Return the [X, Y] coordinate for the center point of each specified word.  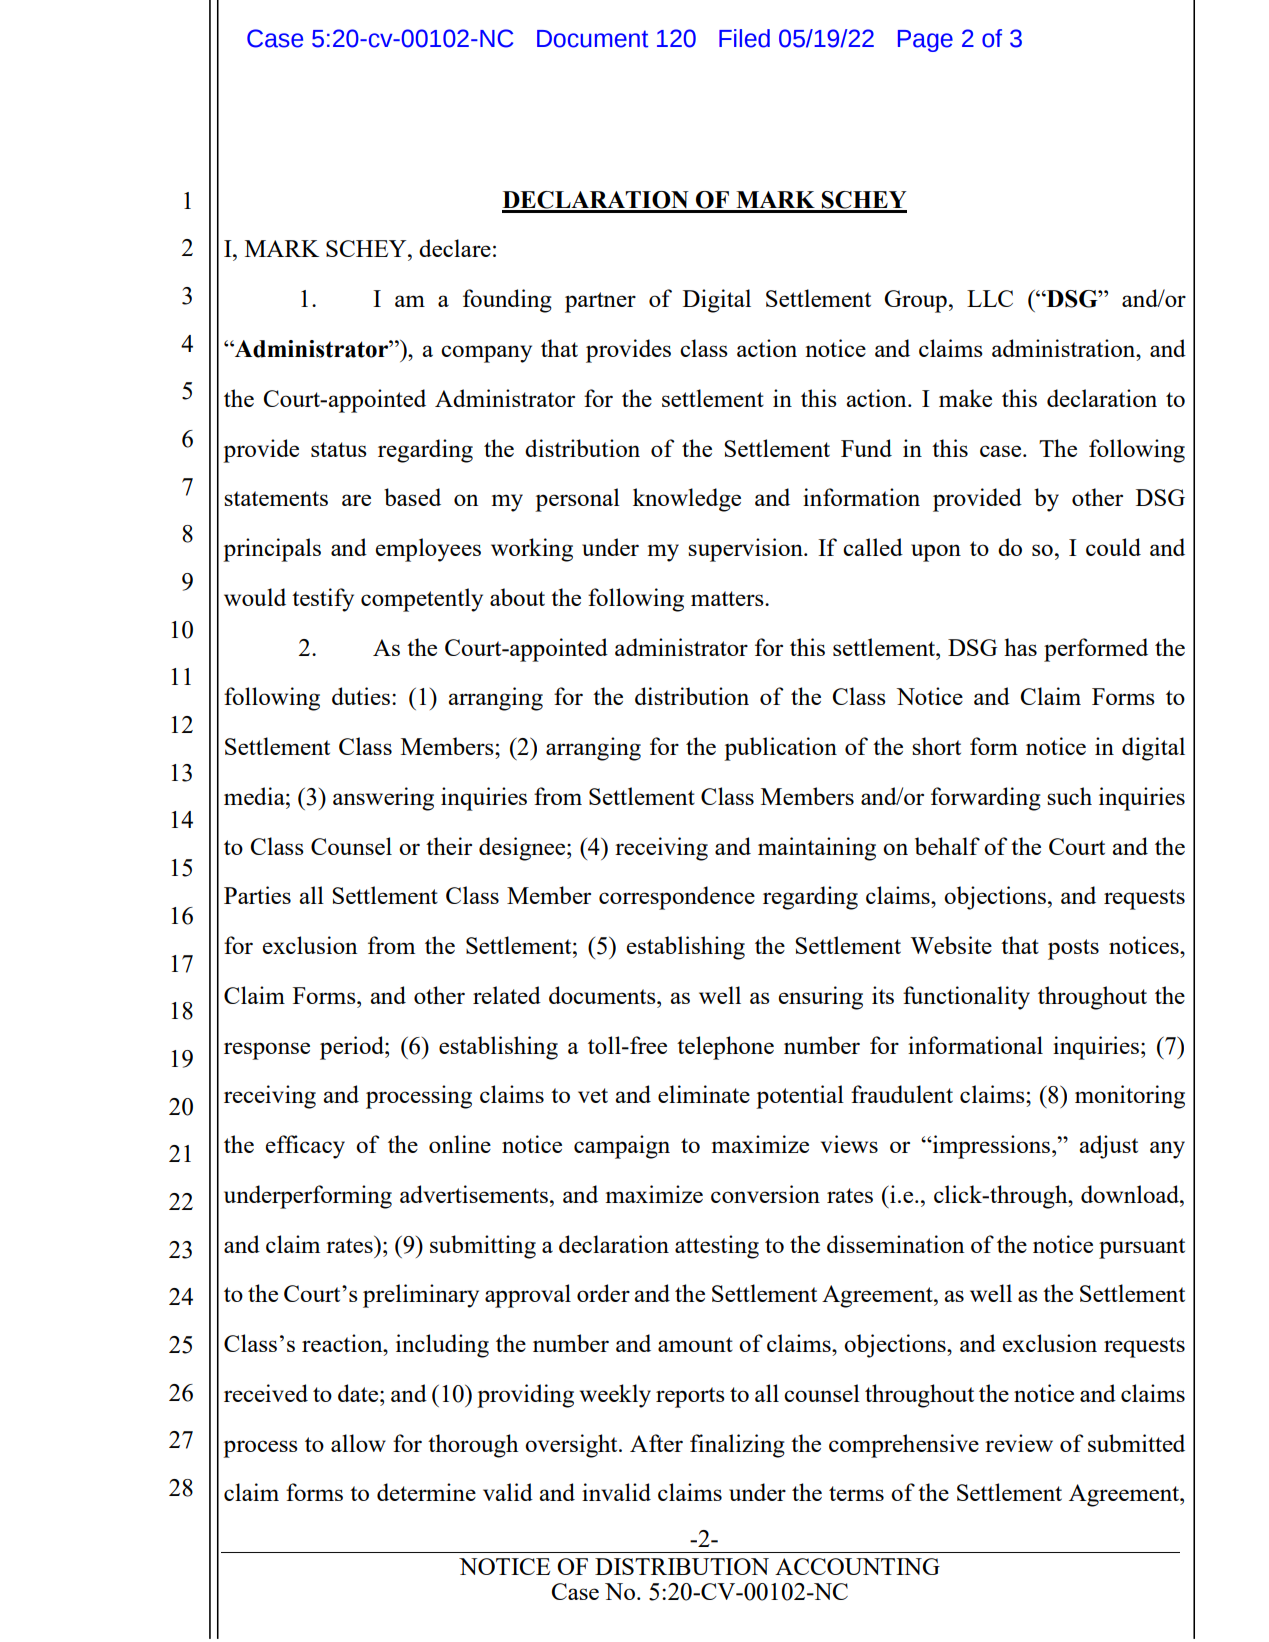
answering [383, 799]
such [1069, 796]
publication [780, 749]
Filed [744, 38]
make [965, 398]
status [339, 449]
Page [925, 41]
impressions [991, 1147]
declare [455, 248]
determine [426, 1492]
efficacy [305, 1147]
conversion [765, 1194]
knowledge [687, 500]
